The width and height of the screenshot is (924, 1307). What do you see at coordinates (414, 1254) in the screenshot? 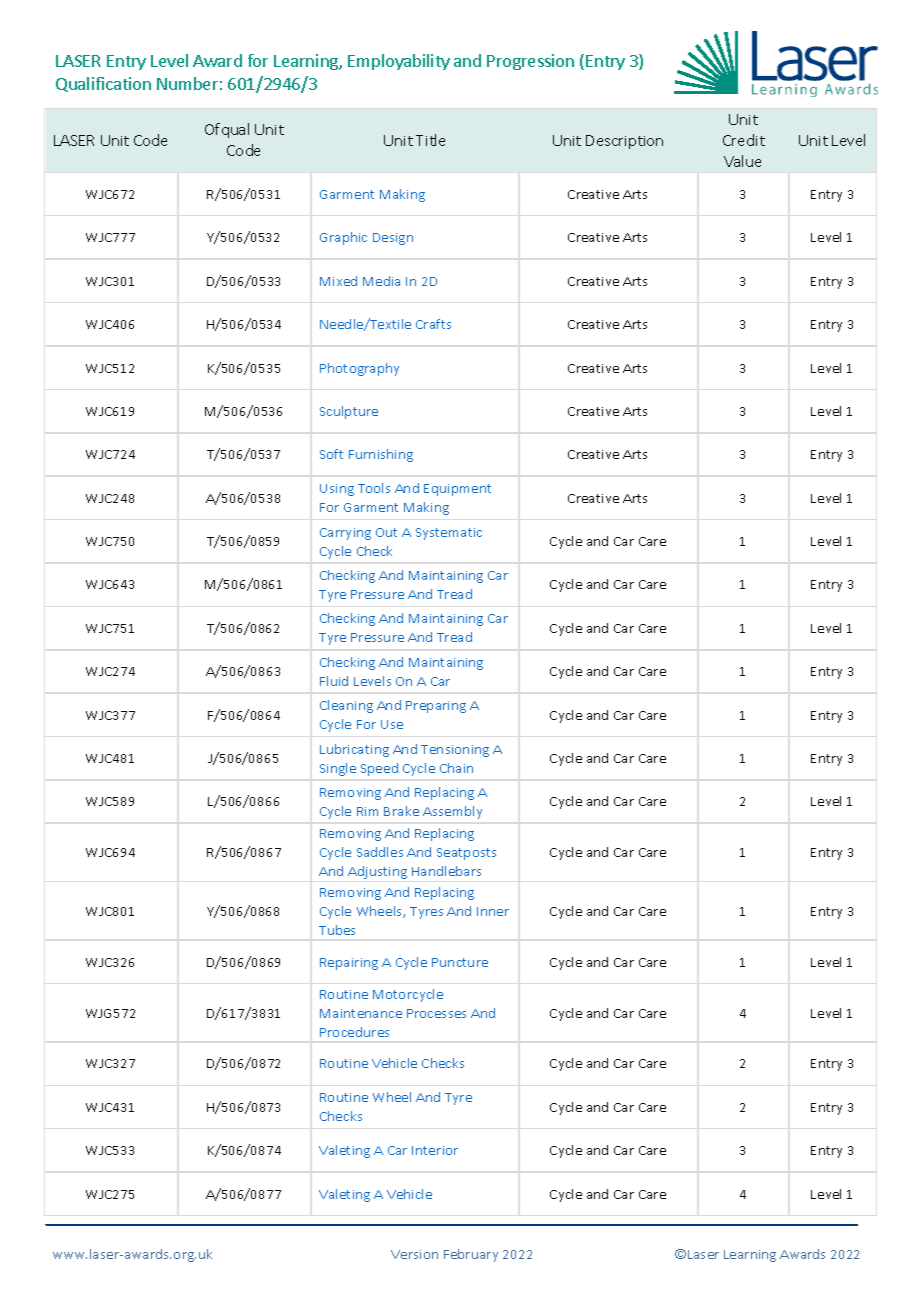
I see `Version` at bounding box center [414, 1254].
